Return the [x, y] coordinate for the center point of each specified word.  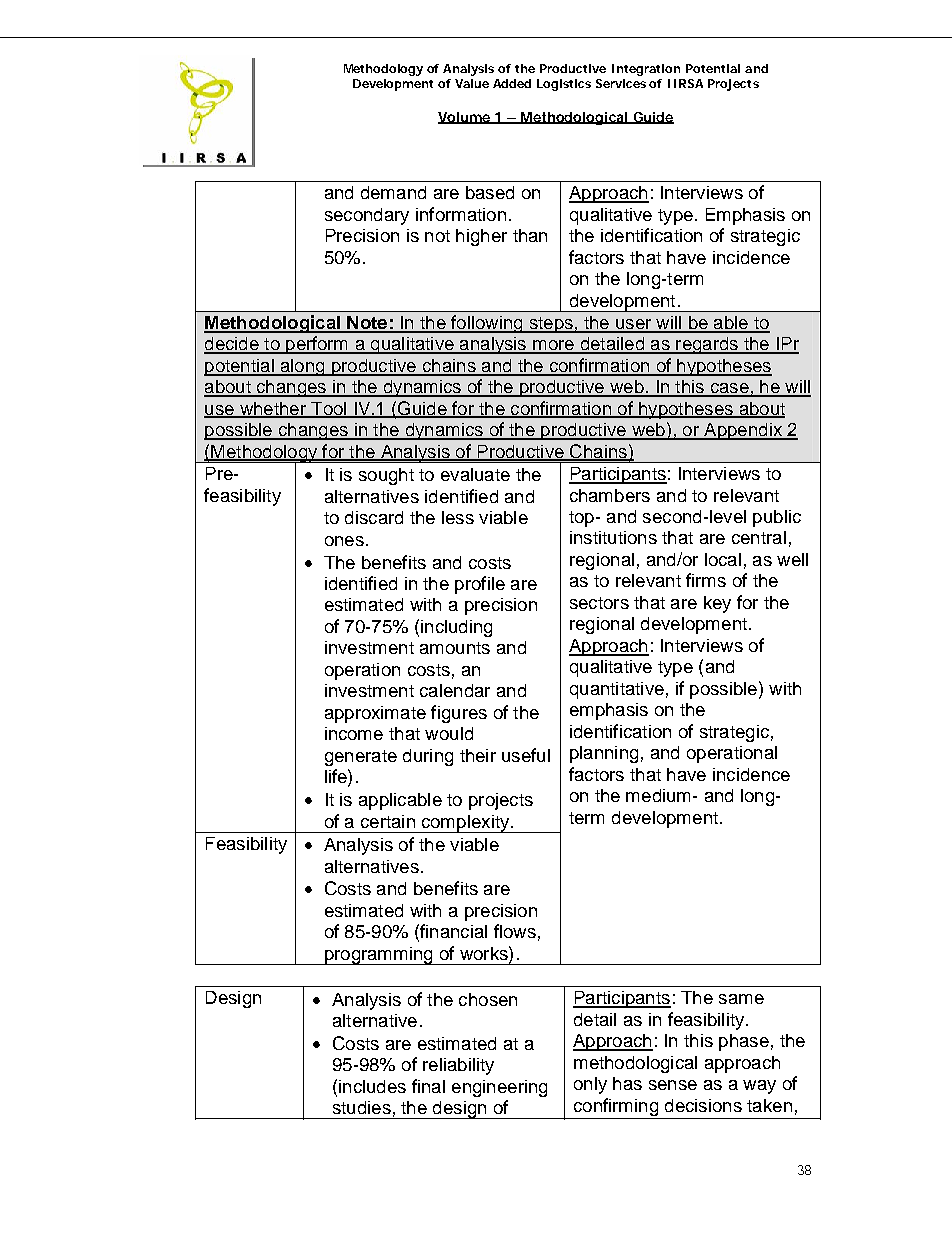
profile [480, 585]
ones [344, 541]
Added [512, 83]
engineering [499, 1088]
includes [372, 1086]
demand [393, 192]
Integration [646, 70]
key [717, 604]
